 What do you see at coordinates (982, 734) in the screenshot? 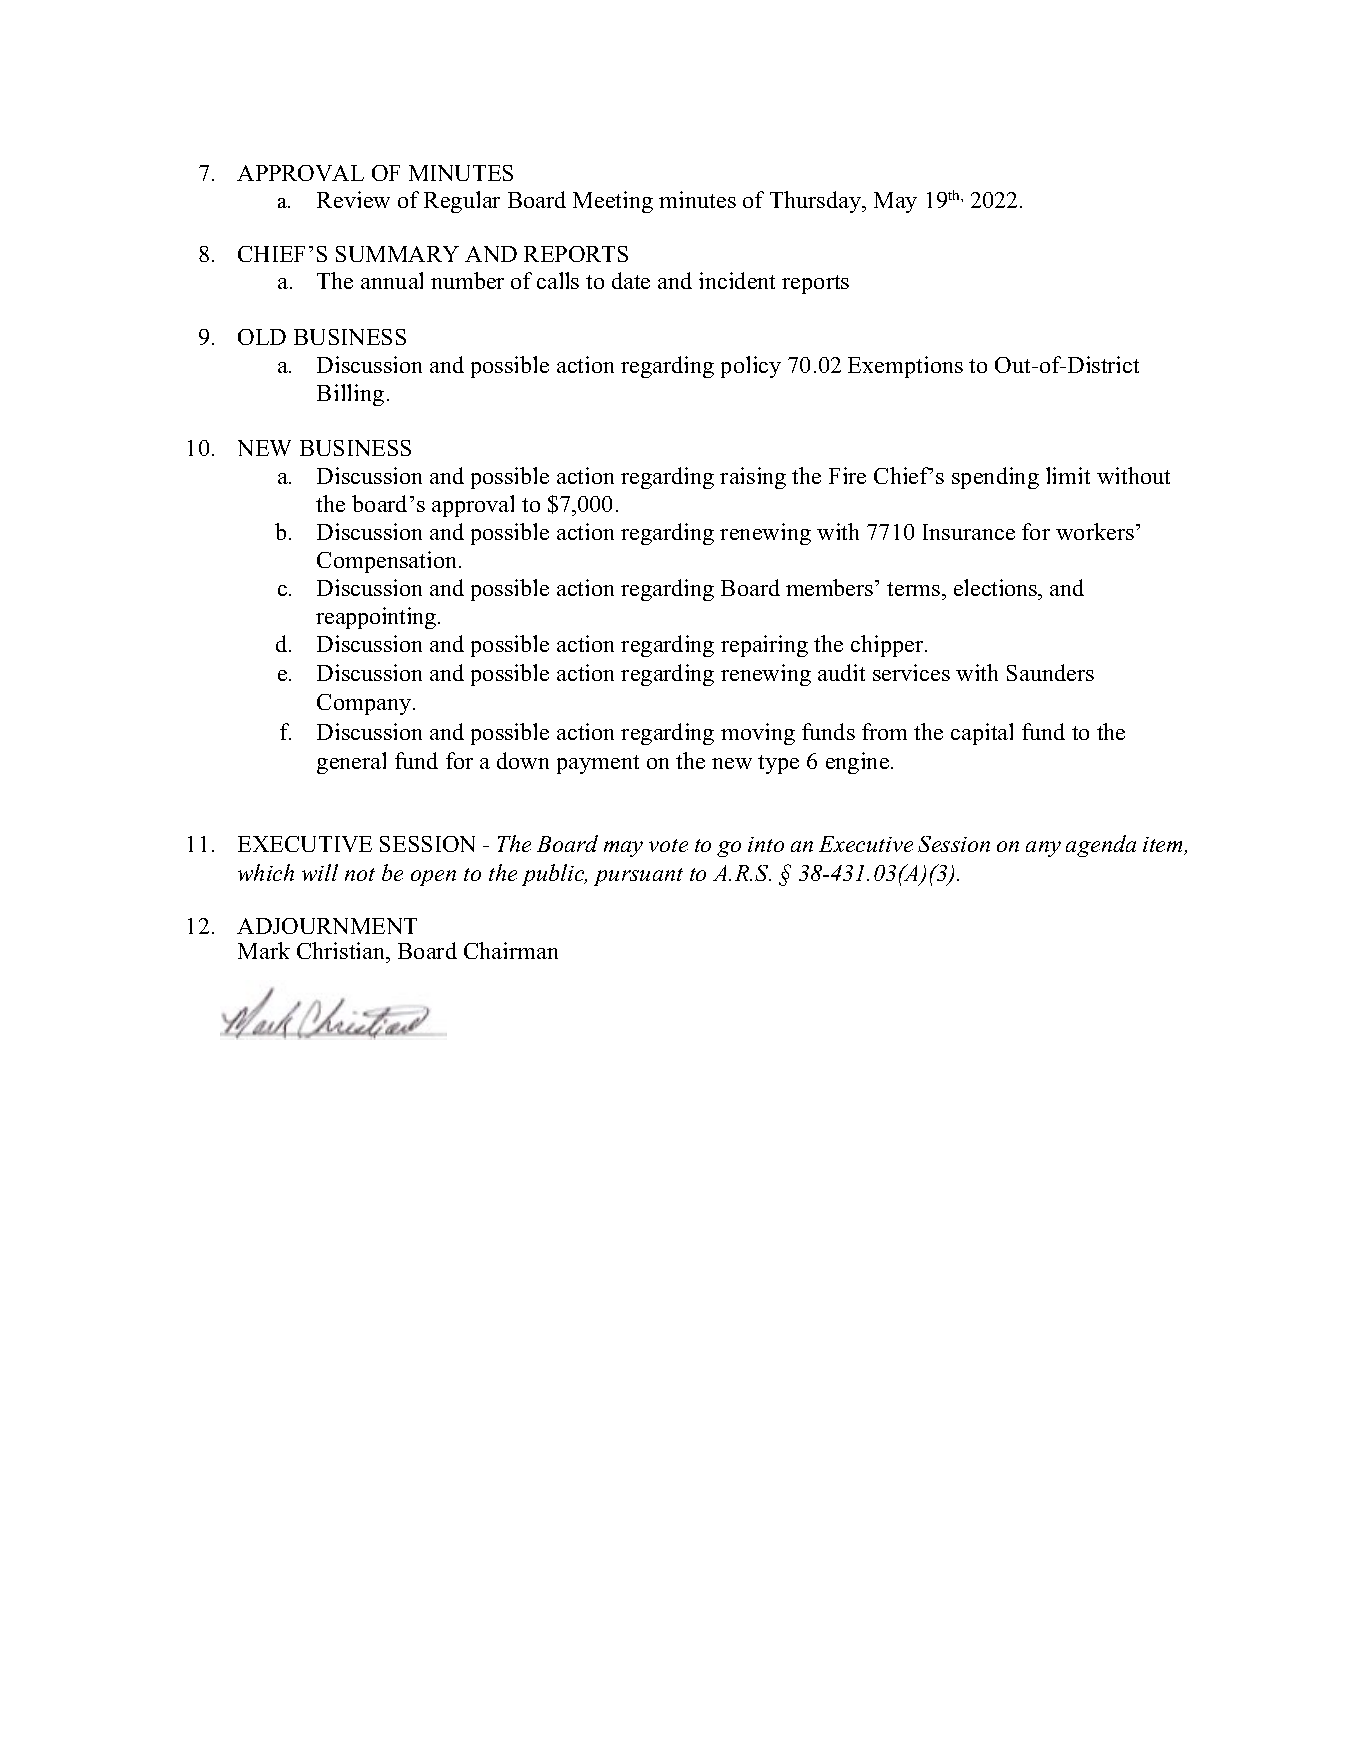
I see `capital` at bounding box center [982, 734].
